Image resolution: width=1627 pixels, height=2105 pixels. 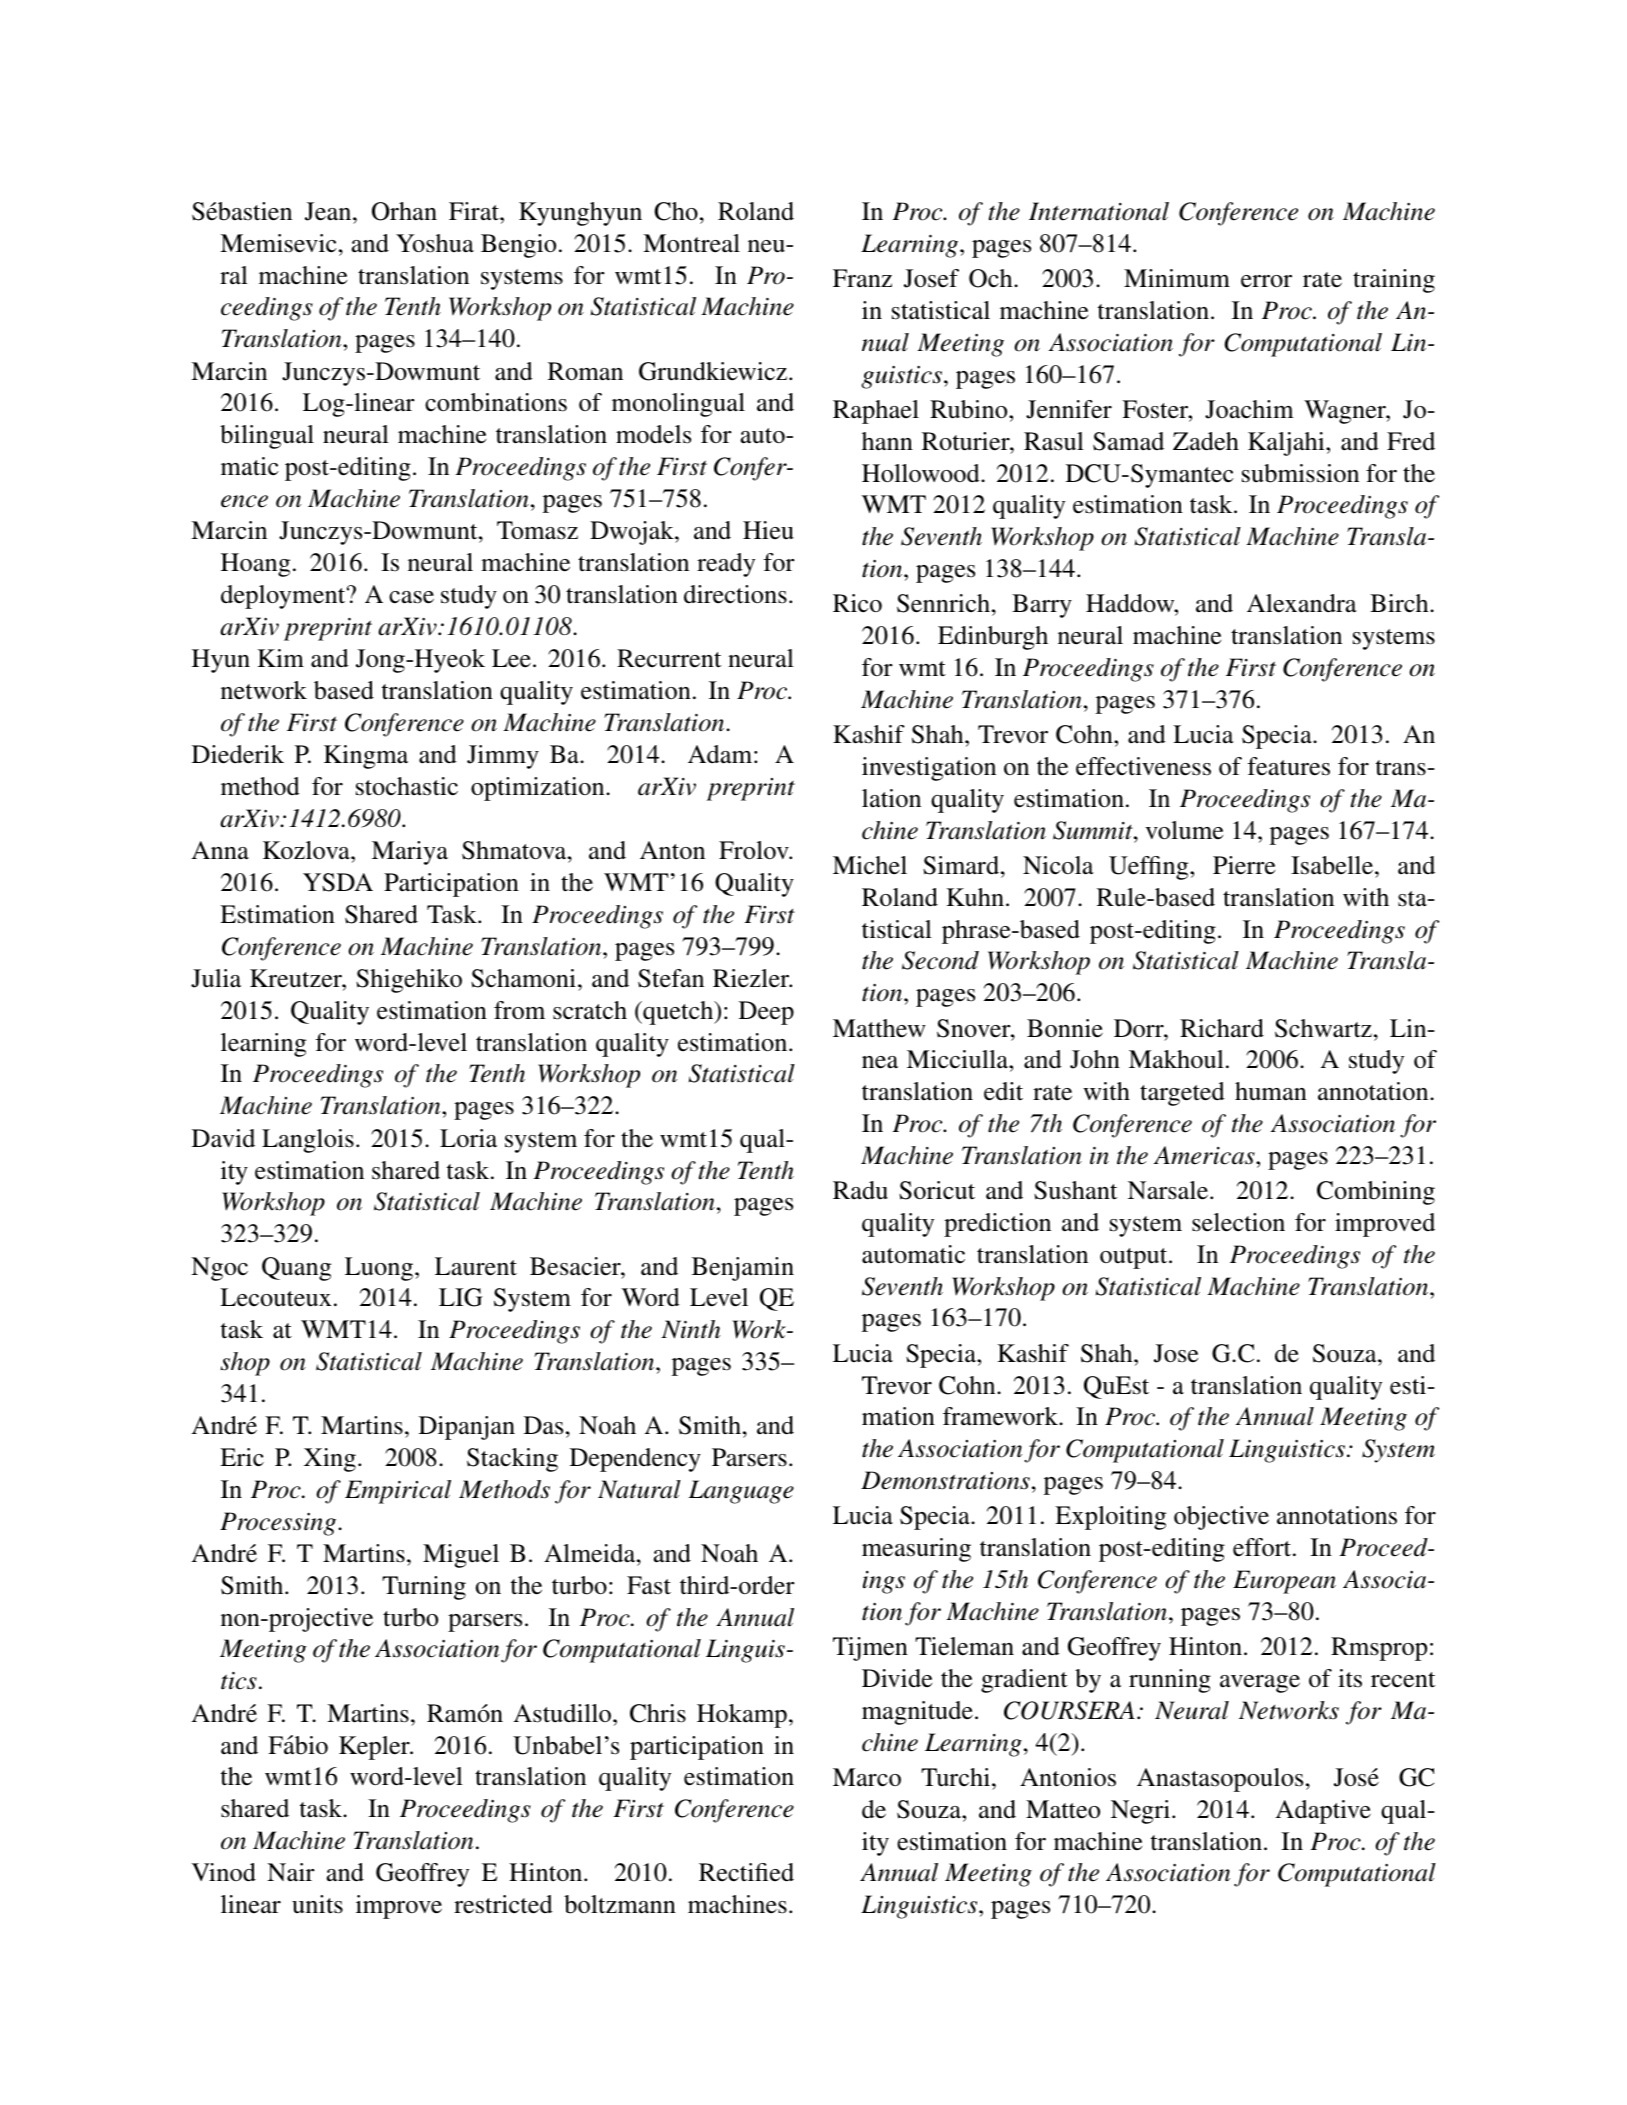 I want to click on Adaptive, so click(x=1323, y=1812).
